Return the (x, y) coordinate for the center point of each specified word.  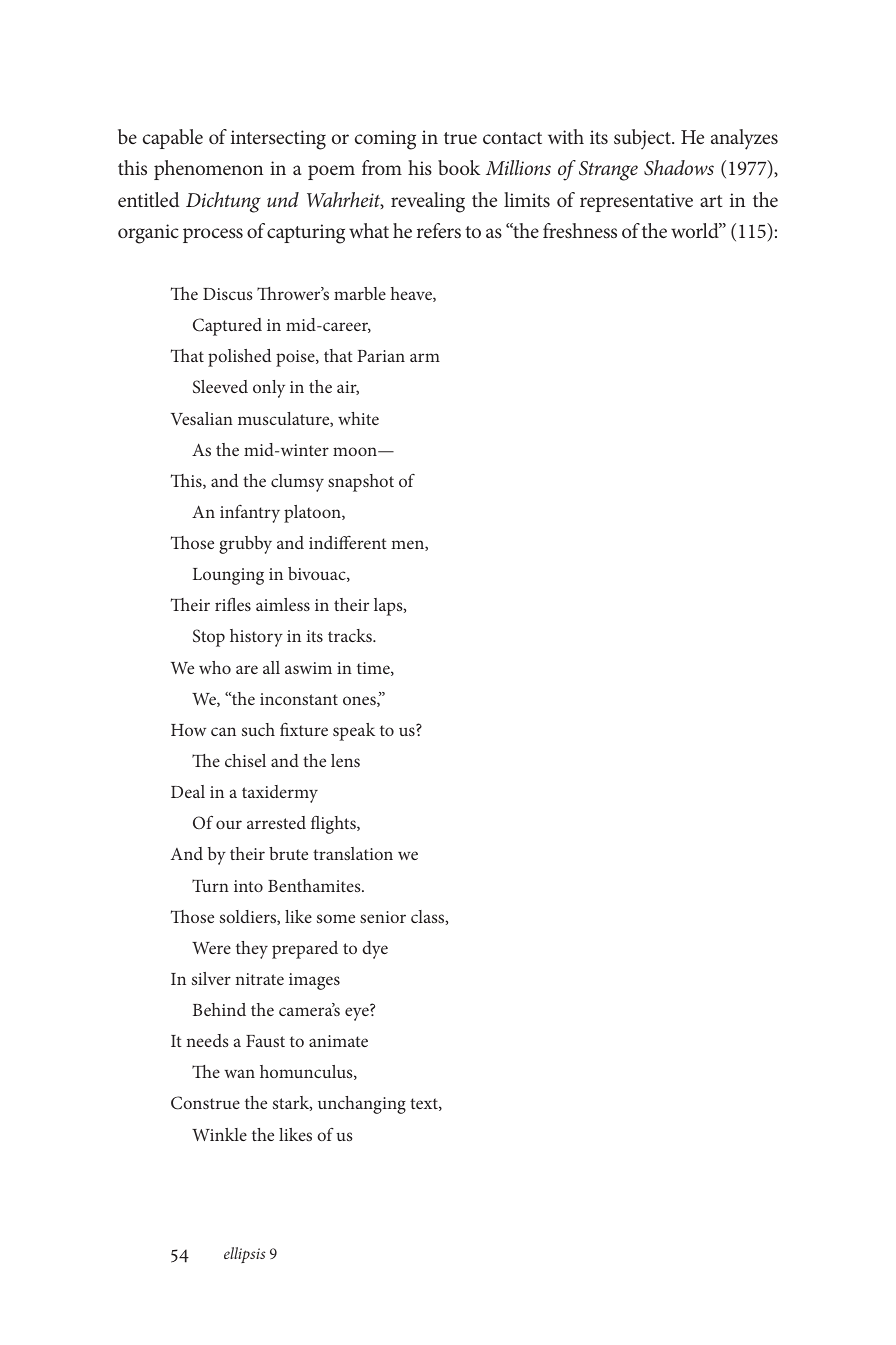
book (459, 167)
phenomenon (208, 170)
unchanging (362, 1105)
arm (425, 357)
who (215, 667)
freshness (580, 230)
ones (360, 701)
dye (375, 950)
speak (354, 732)
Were (211, 948)
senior (383, 917)
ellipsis (245, 1255)
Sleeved (220, 386)
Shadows (679, 168)
